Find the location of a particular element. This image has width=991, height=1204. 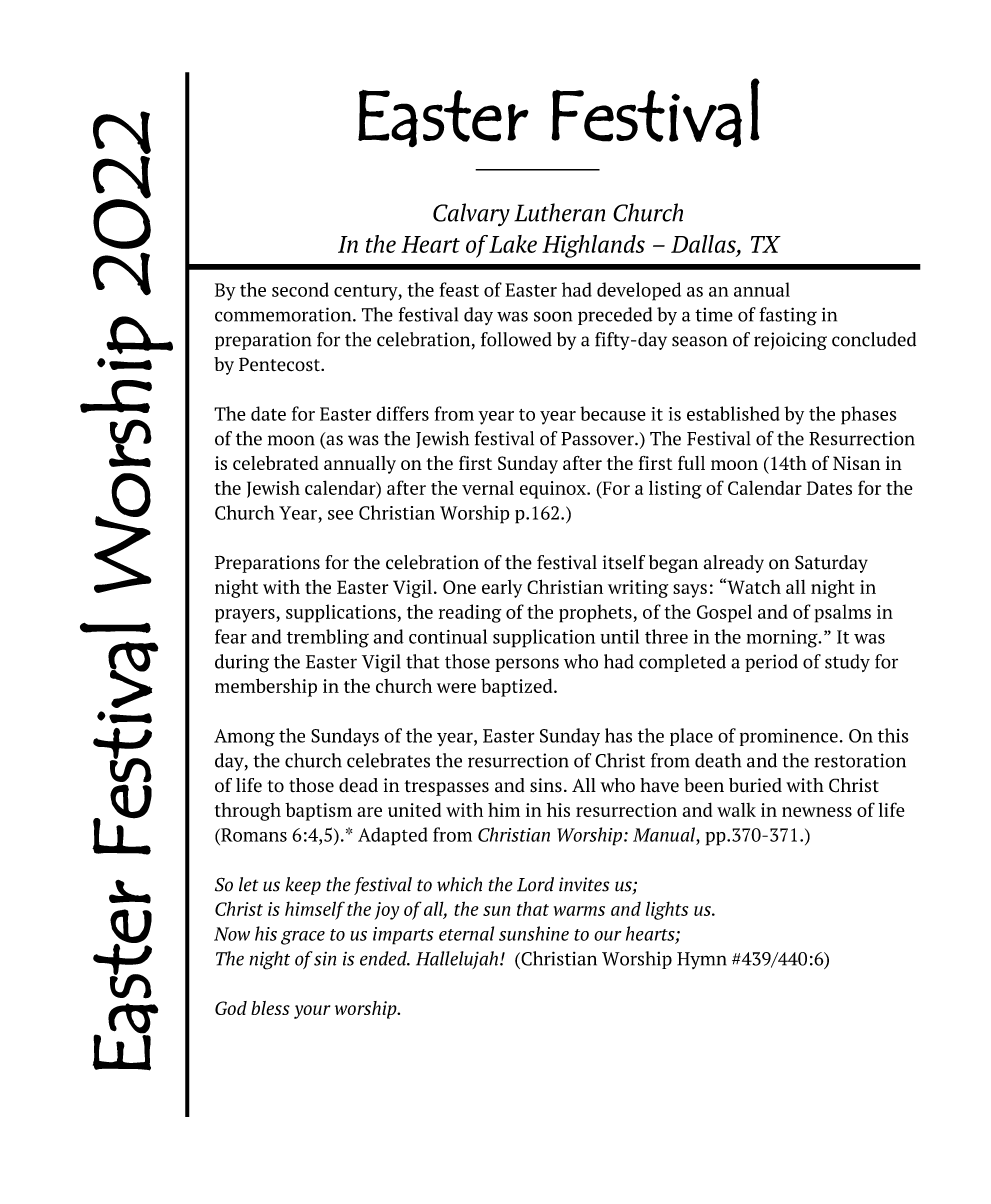

Among is located at coordinates (244, 738).
